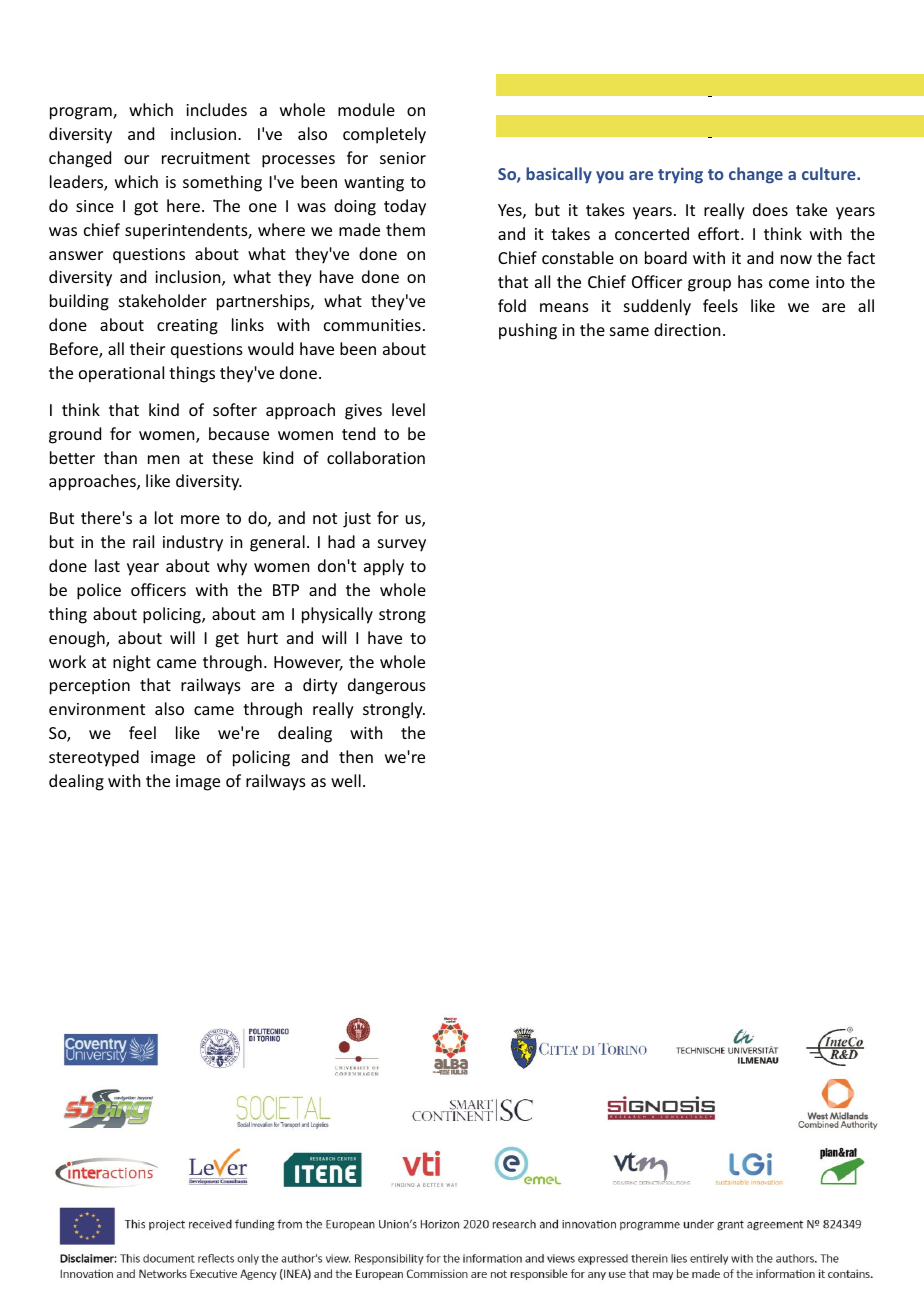 Image resolution: width=924 pixels, height=1308 pixels. I want to click on stereotyped, so click(94, 758).
